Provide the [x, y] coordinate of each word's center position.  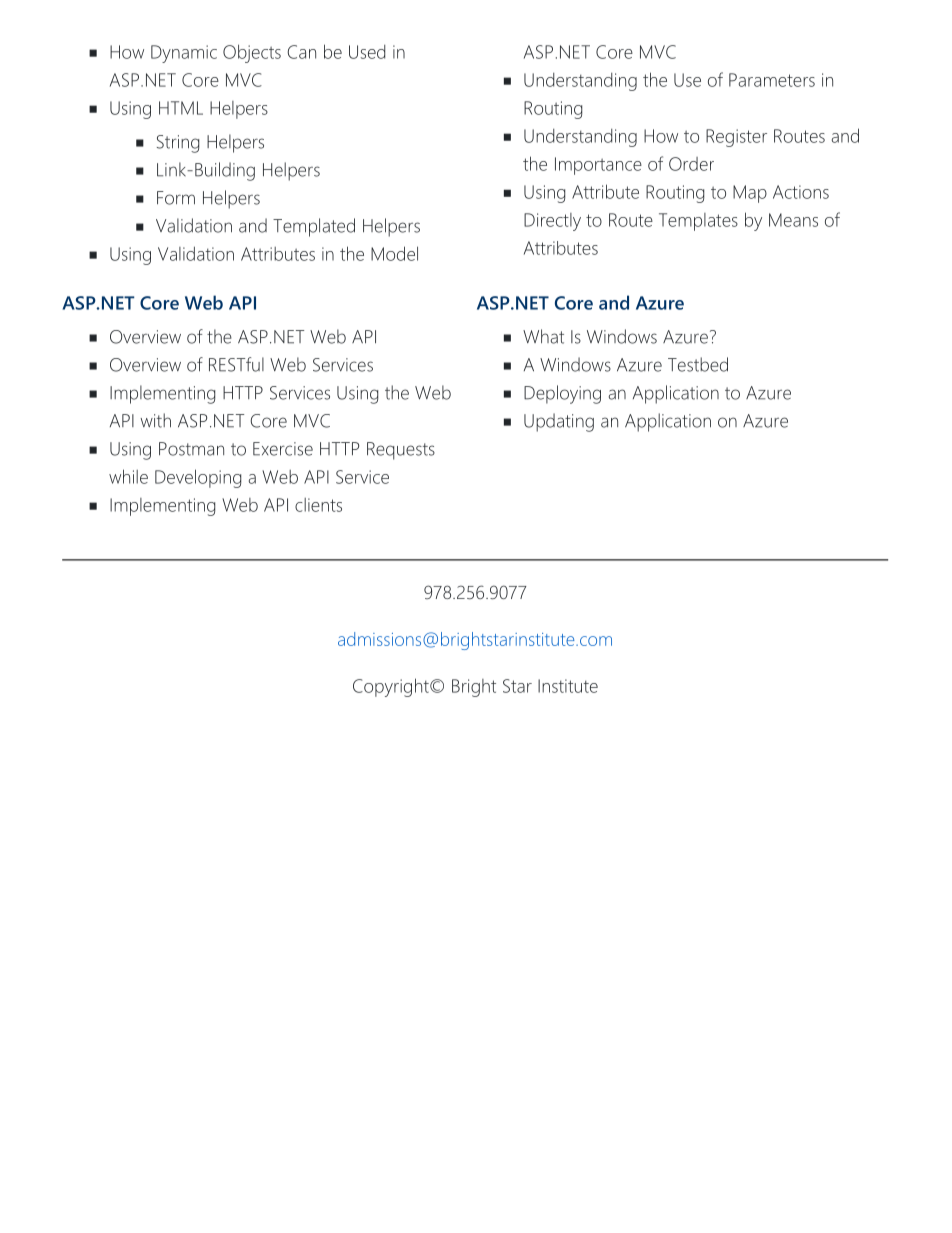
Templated [314, 227]
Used [367, 52]
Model [394, 253]
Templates [698, 222]
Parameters [772, 80]
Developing [198, 478]
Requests [401, 451]
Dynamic [184, 54]
